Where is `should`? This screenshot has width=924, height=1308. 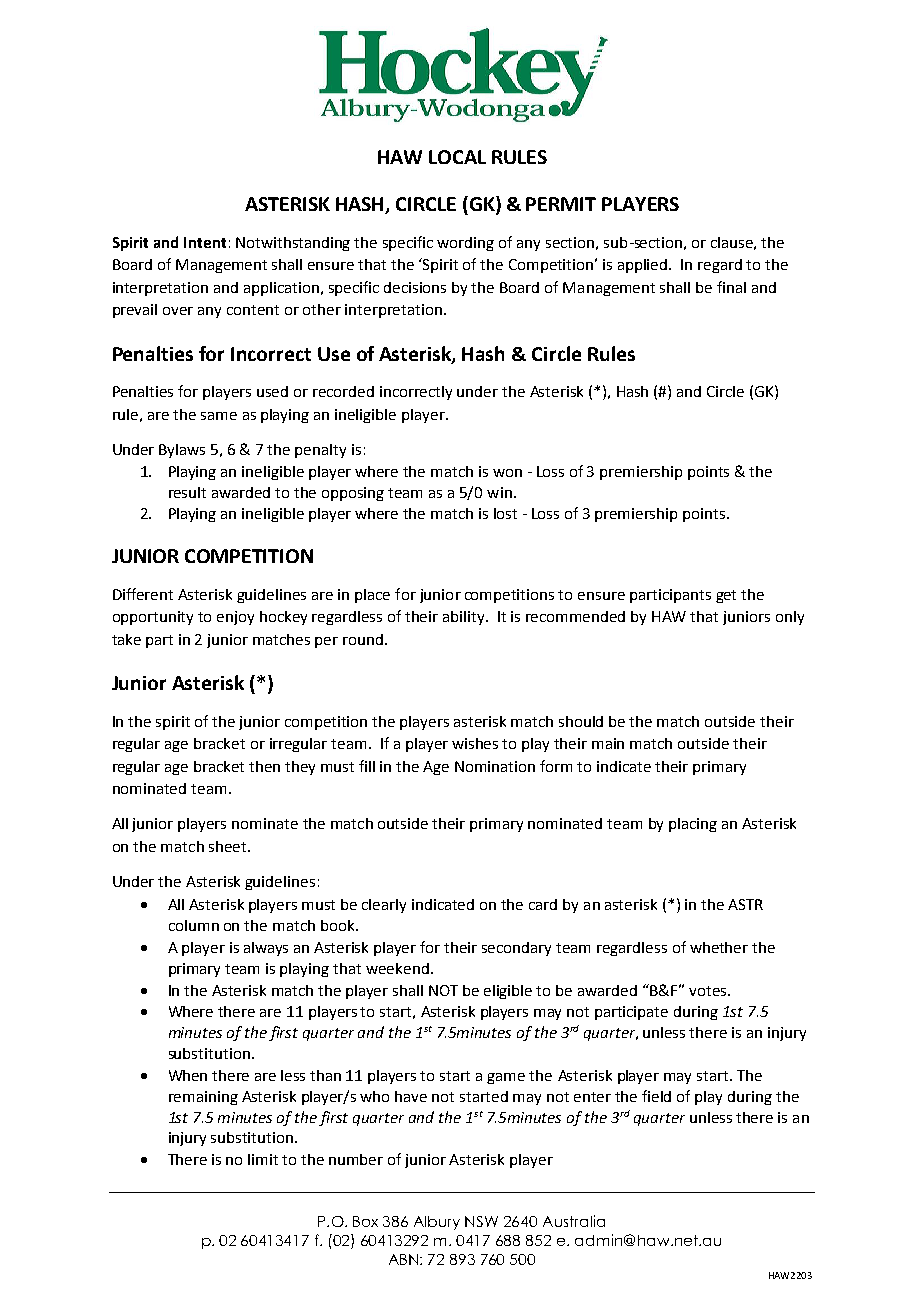
should is located at coordinates (581, 721).
